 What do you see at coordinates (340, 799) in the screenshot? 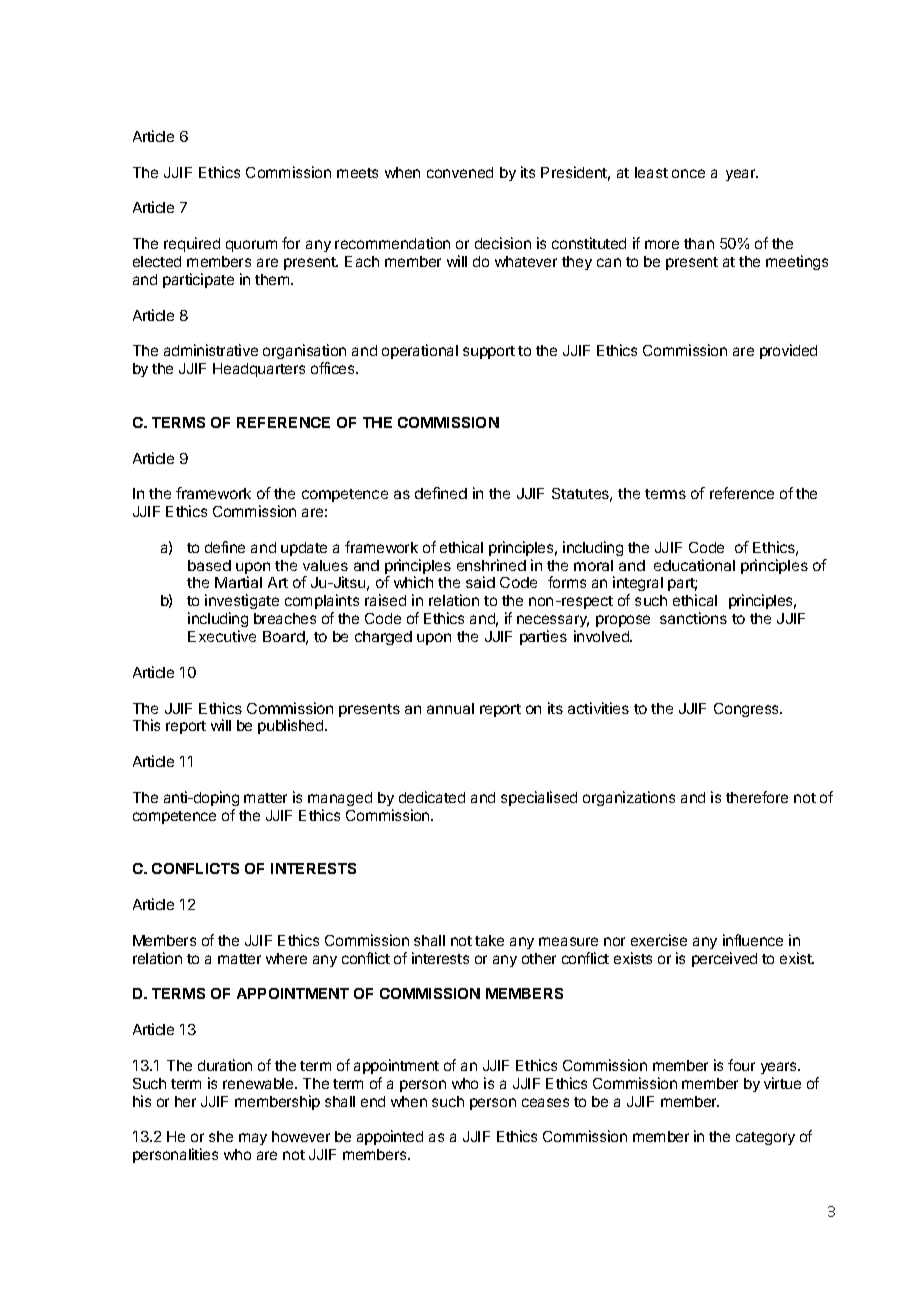
I see `managed` at bounding box center [340, 799].
